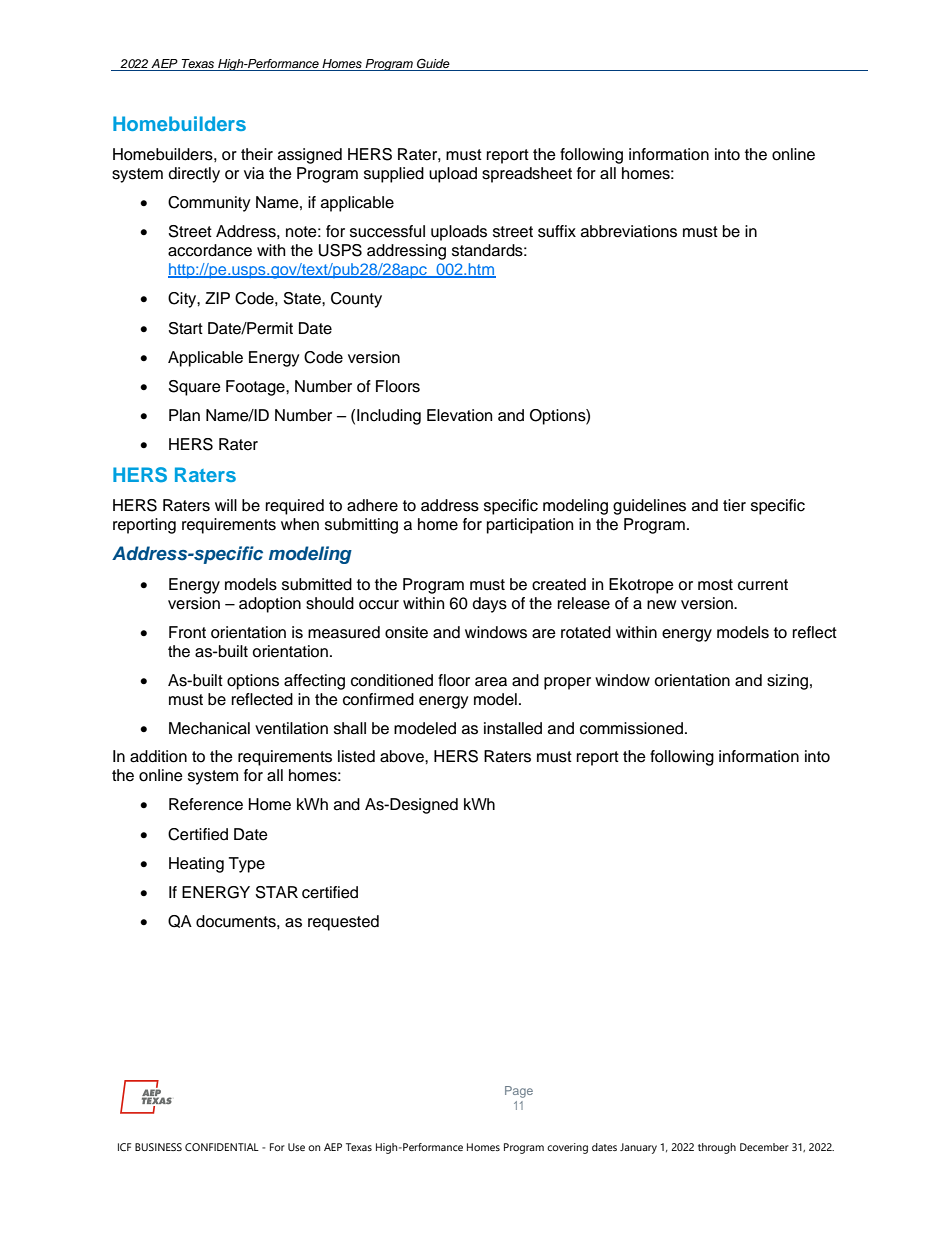 Image resolution: width=952 pixels, height=1233 pixels. What do you see at coordinates (194, 175) in the screenshot?
I see `directly` at bounding box center [194, 175].
